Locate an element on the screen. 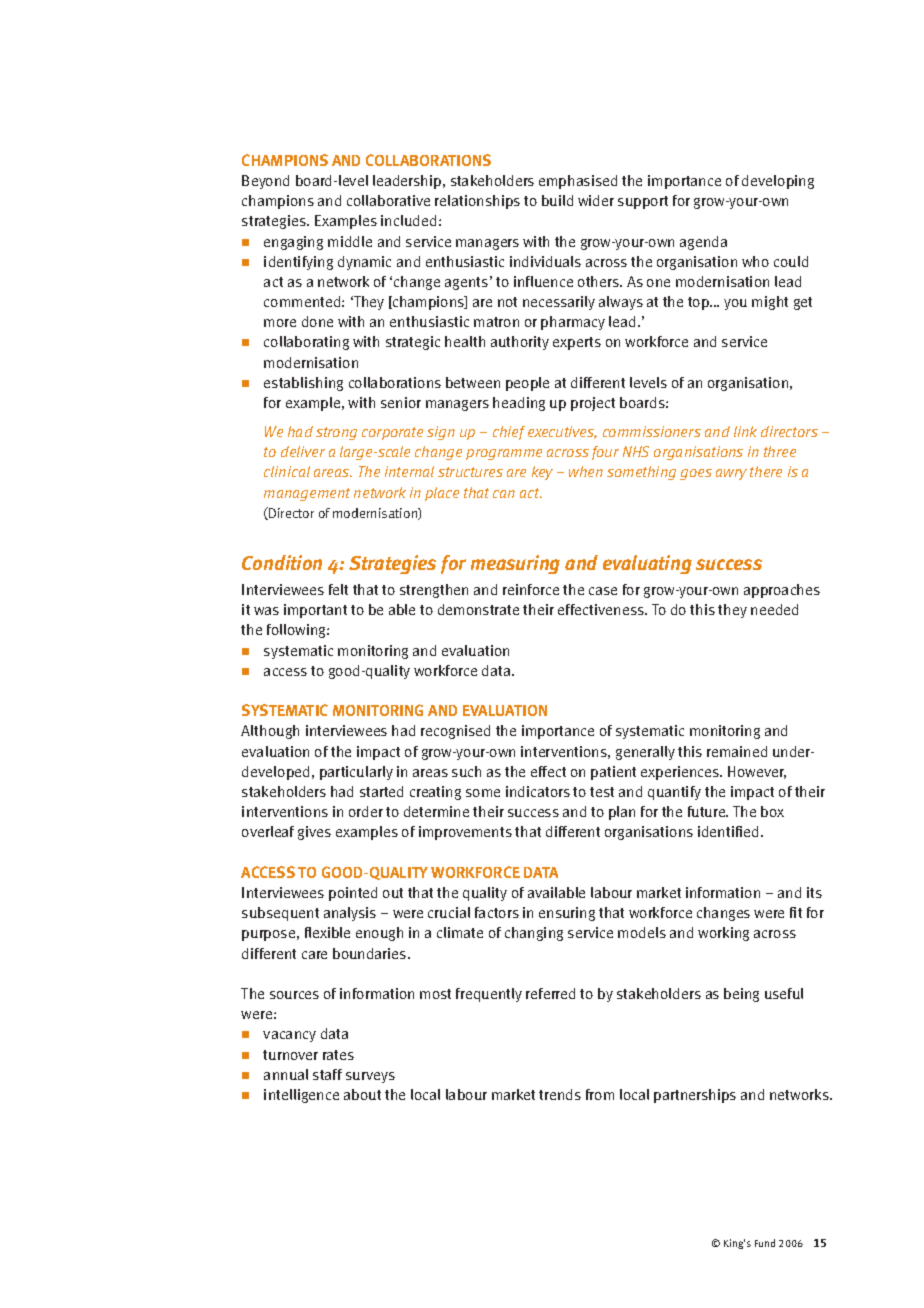 This screenshot has width=924, height=1308. build is located at coordinates (557, 200).
